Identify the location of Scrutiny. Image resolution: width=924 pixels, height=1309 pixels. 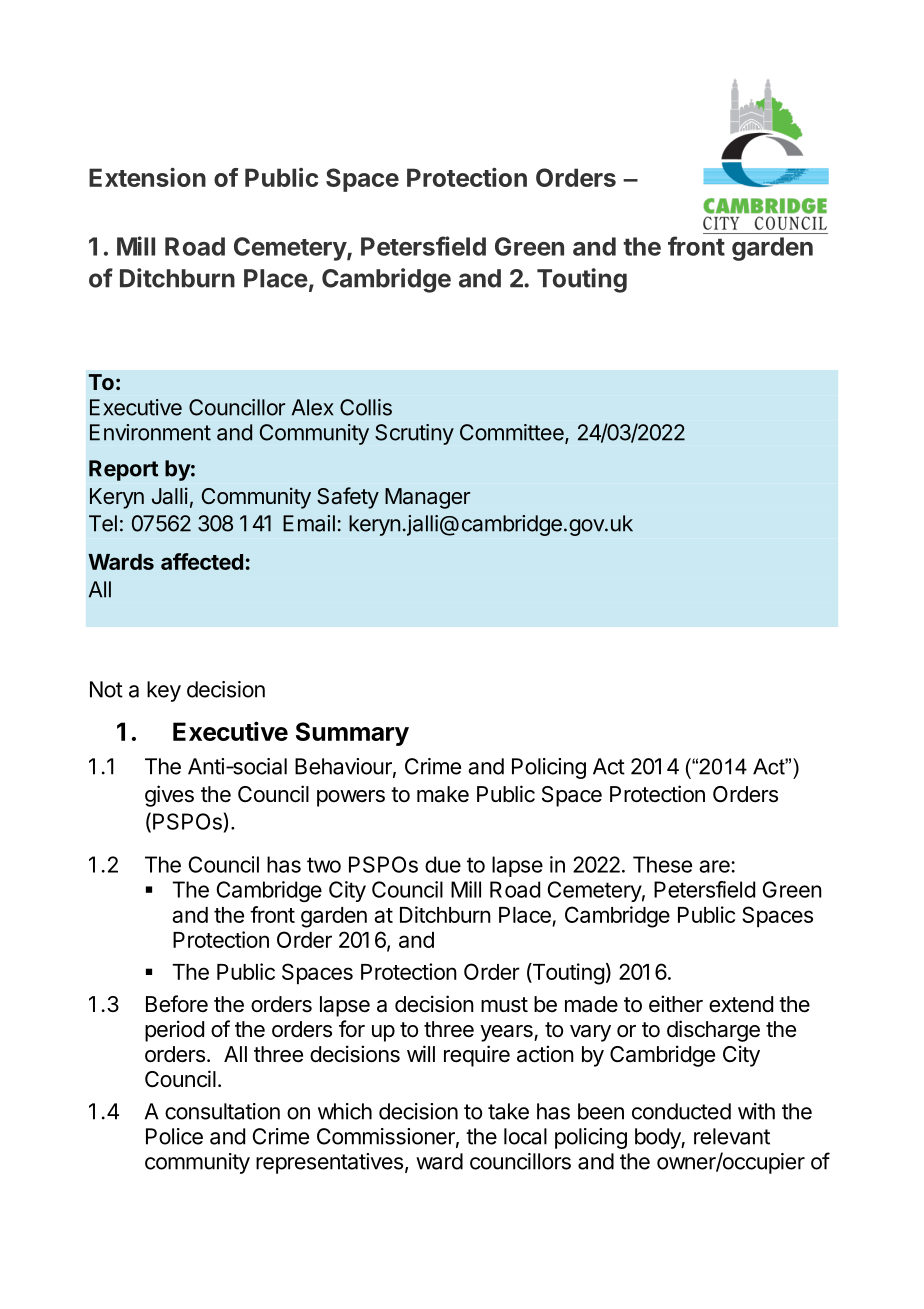
(414, 434).
